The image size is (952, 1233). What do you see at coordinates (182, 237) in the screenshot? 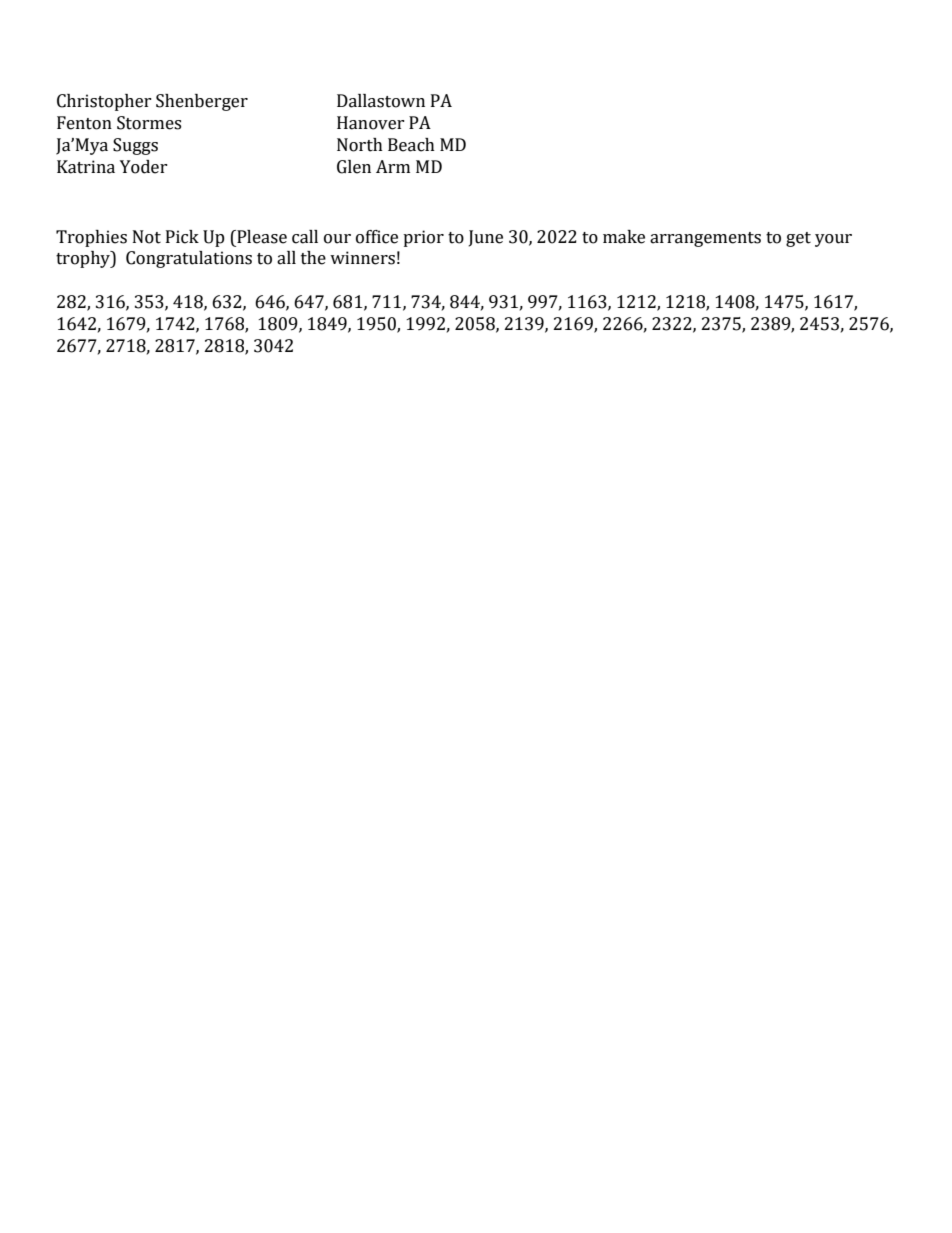
I see `Pick` at bounding box center [182, 237].
